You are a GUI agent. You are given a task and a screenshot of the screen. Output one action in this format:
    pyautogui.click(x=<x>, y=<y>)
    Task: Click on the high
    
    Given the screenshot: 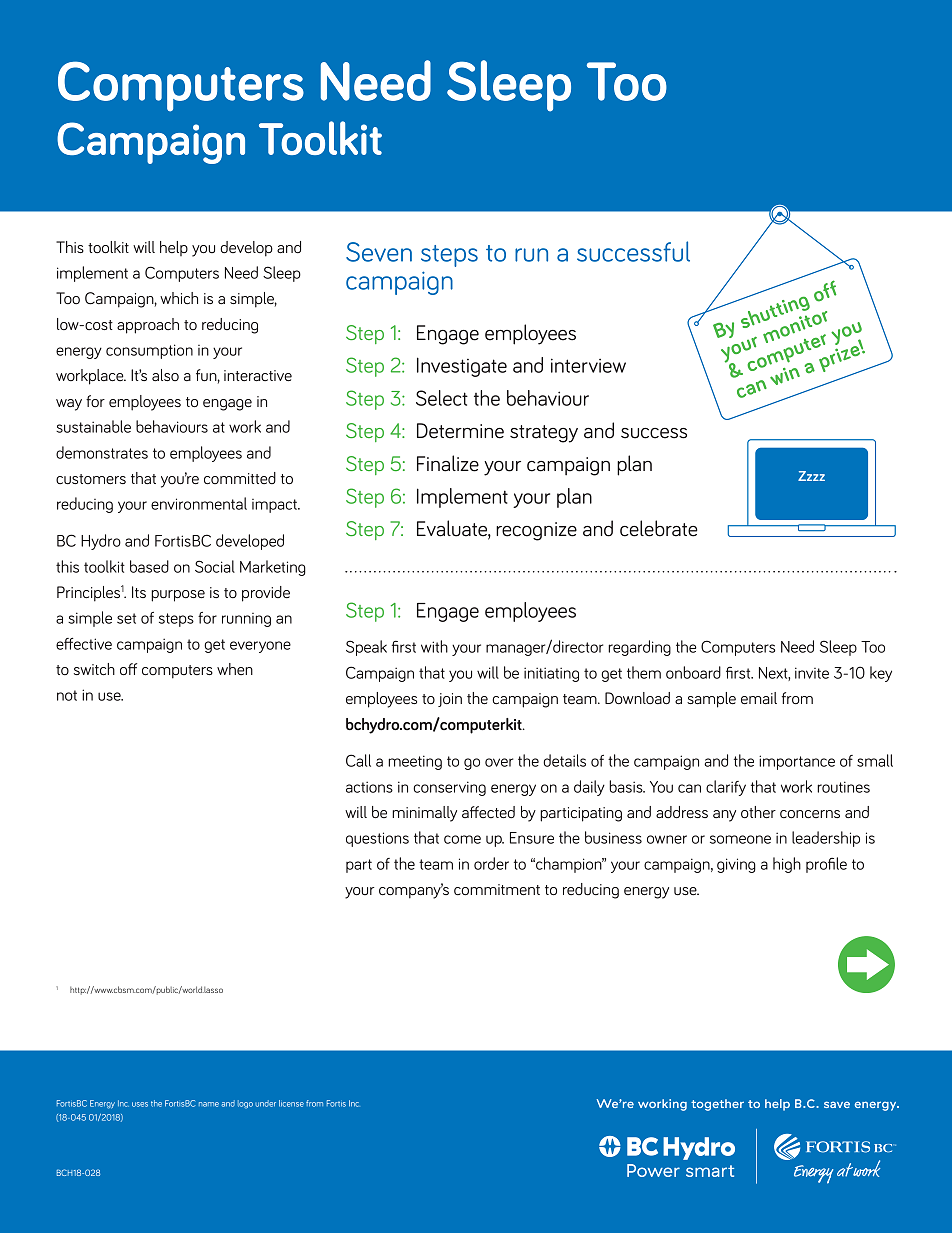 What is the action you would take?
    pyautogui.click(x=787, y=865)
